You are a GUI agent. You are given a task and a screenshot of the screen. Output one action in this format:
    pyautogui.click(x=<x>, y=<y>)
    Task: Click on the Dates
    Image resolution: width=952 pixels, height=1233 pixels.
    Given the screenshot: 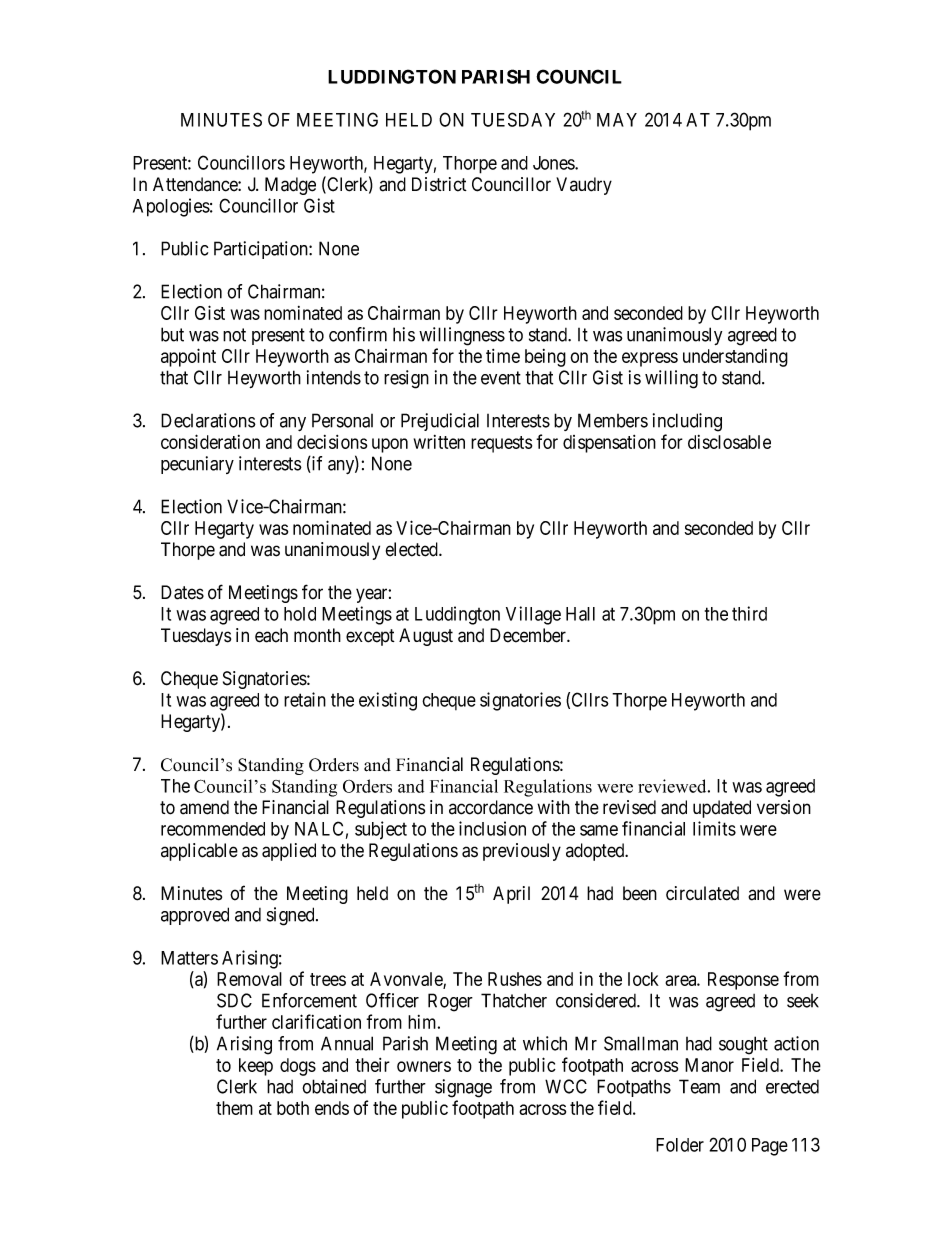 What is the action you would take?
    pyautogui.click(x=182, y=592)
